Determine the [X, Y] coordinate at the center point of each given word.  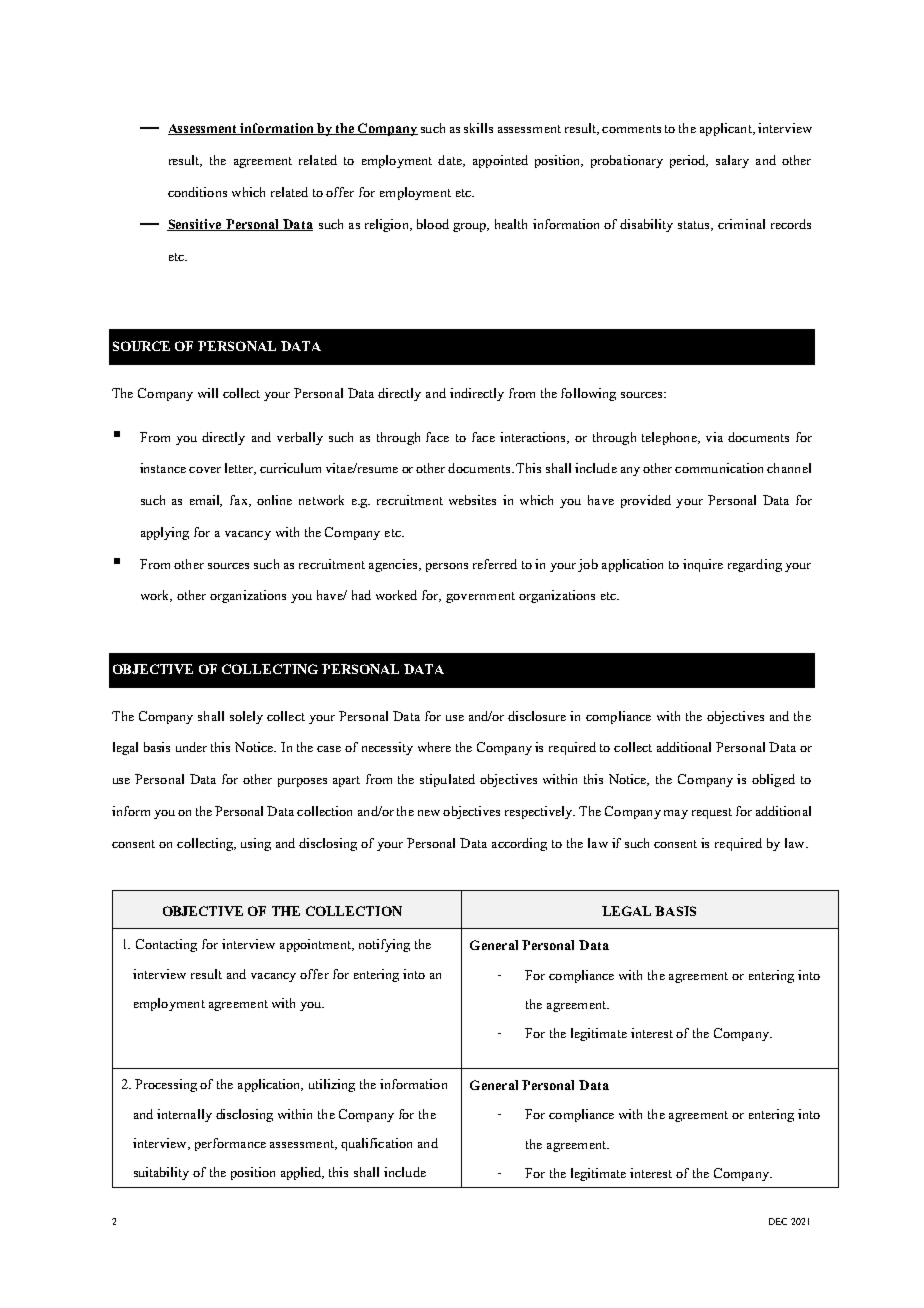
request [712, 813]
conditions [197, 192]
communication [719, 468]
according [519, 844]
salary [732, 161]
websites [472, 500]
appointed [500, 161]
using [256, 844]
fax [240, 501]
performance [230, 1144]
